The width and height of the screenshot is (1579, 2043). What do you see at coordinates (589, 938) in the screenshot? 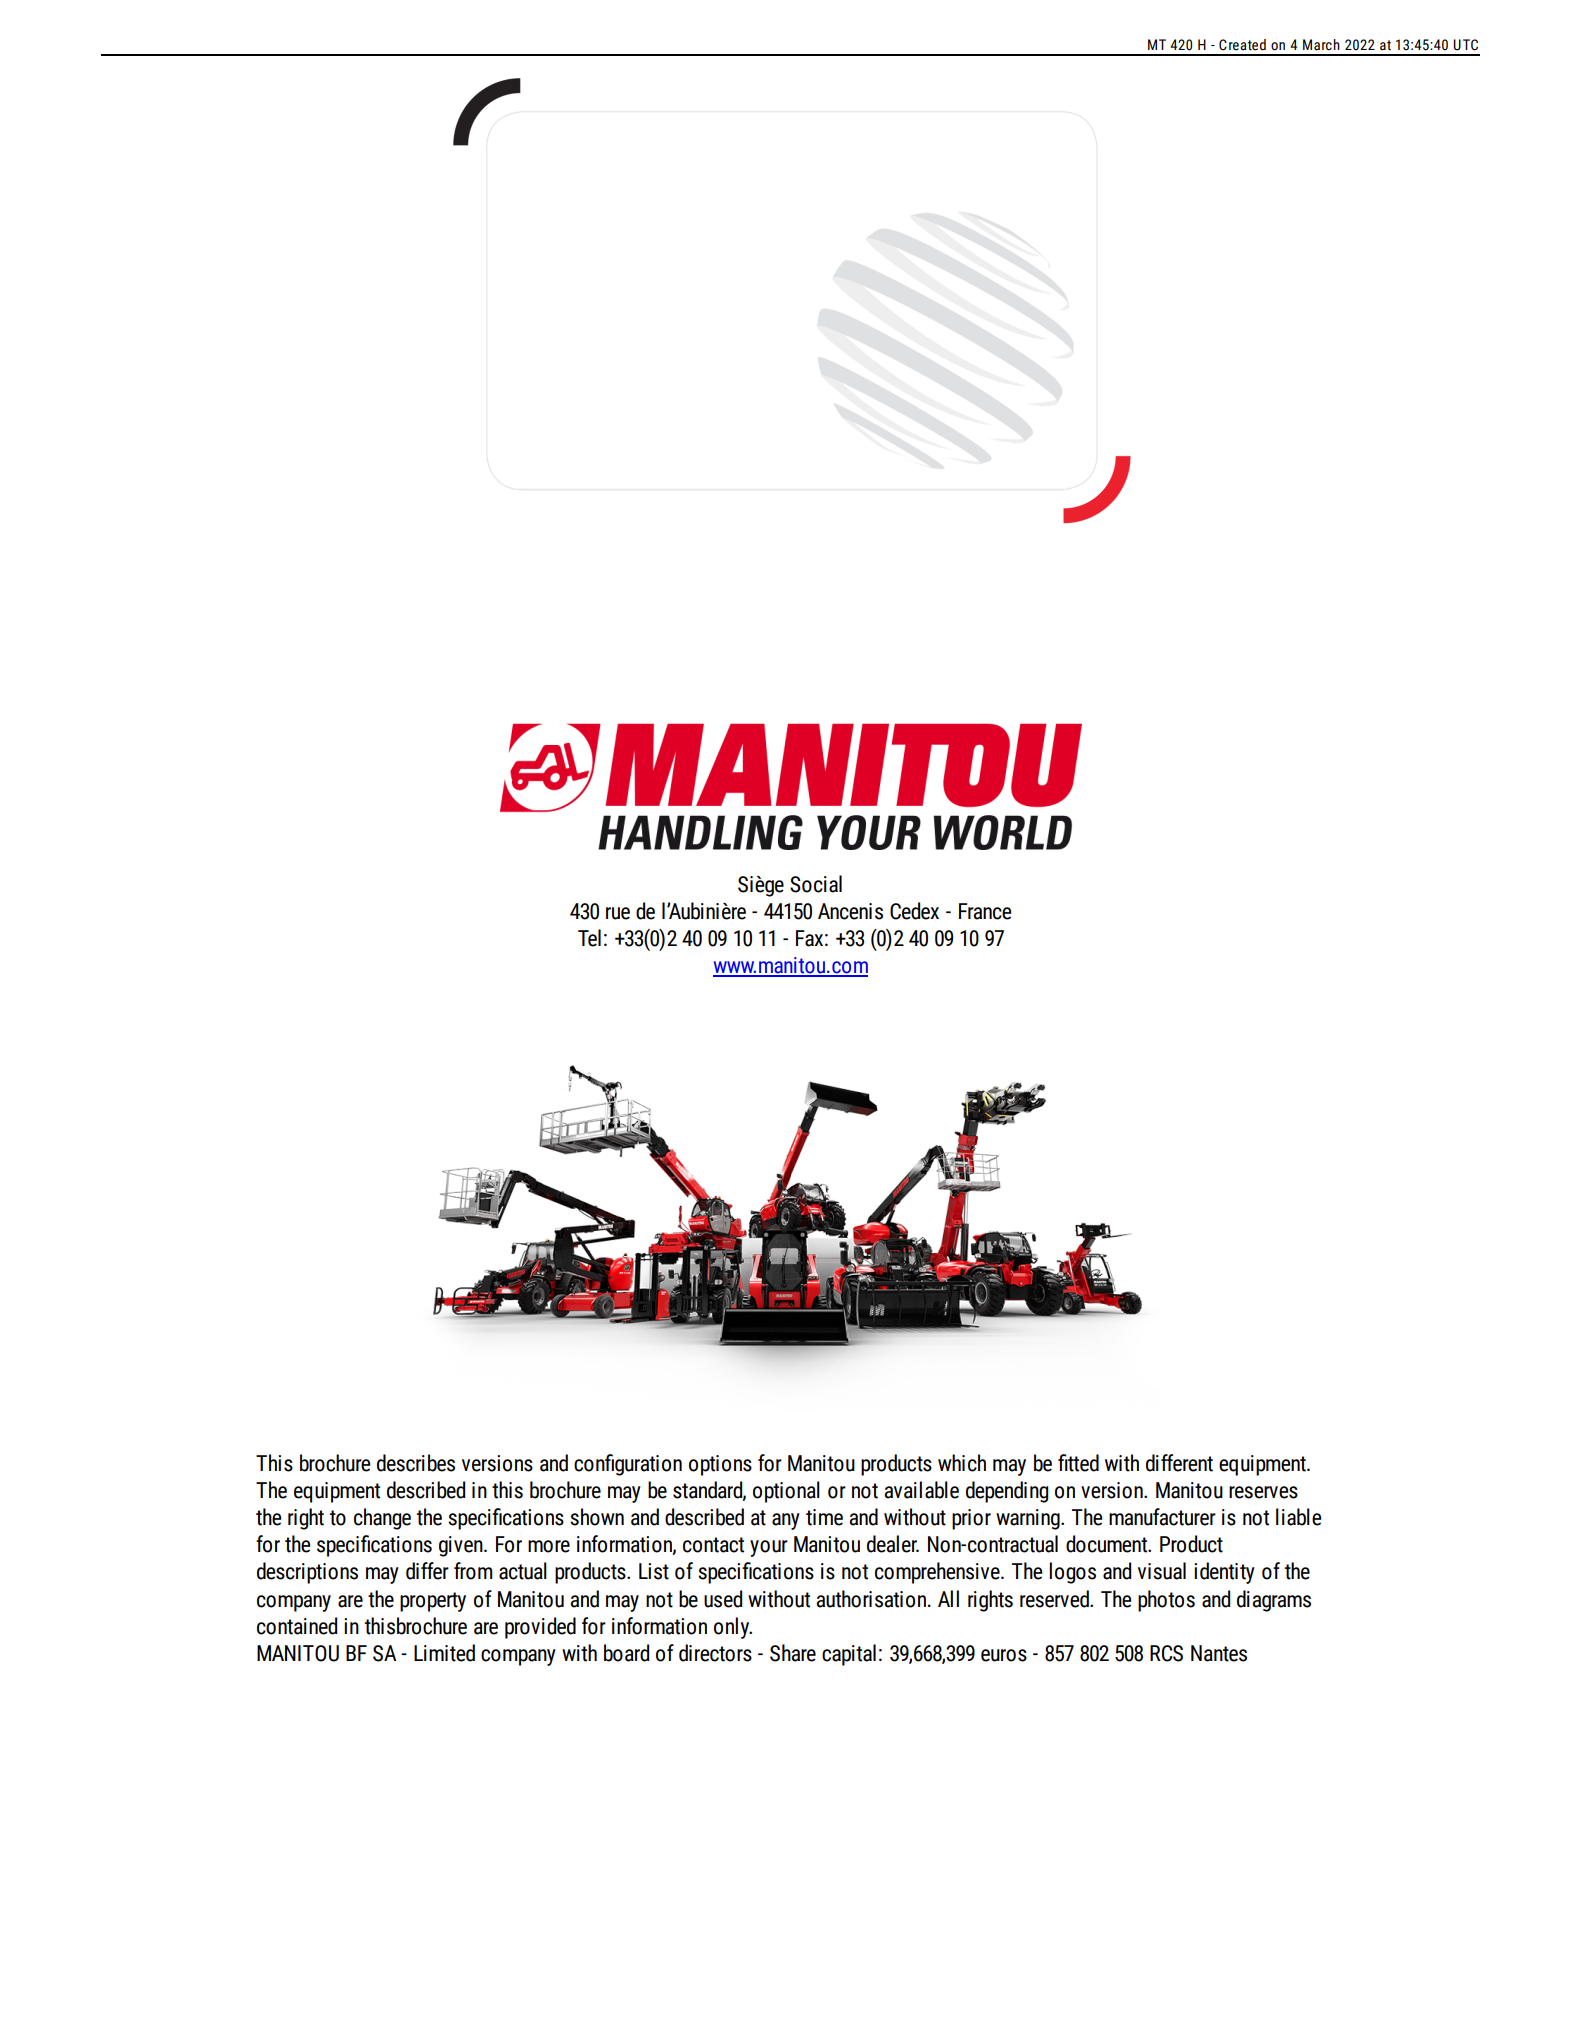
I see `Tel` at bounding box center [589, 938].
